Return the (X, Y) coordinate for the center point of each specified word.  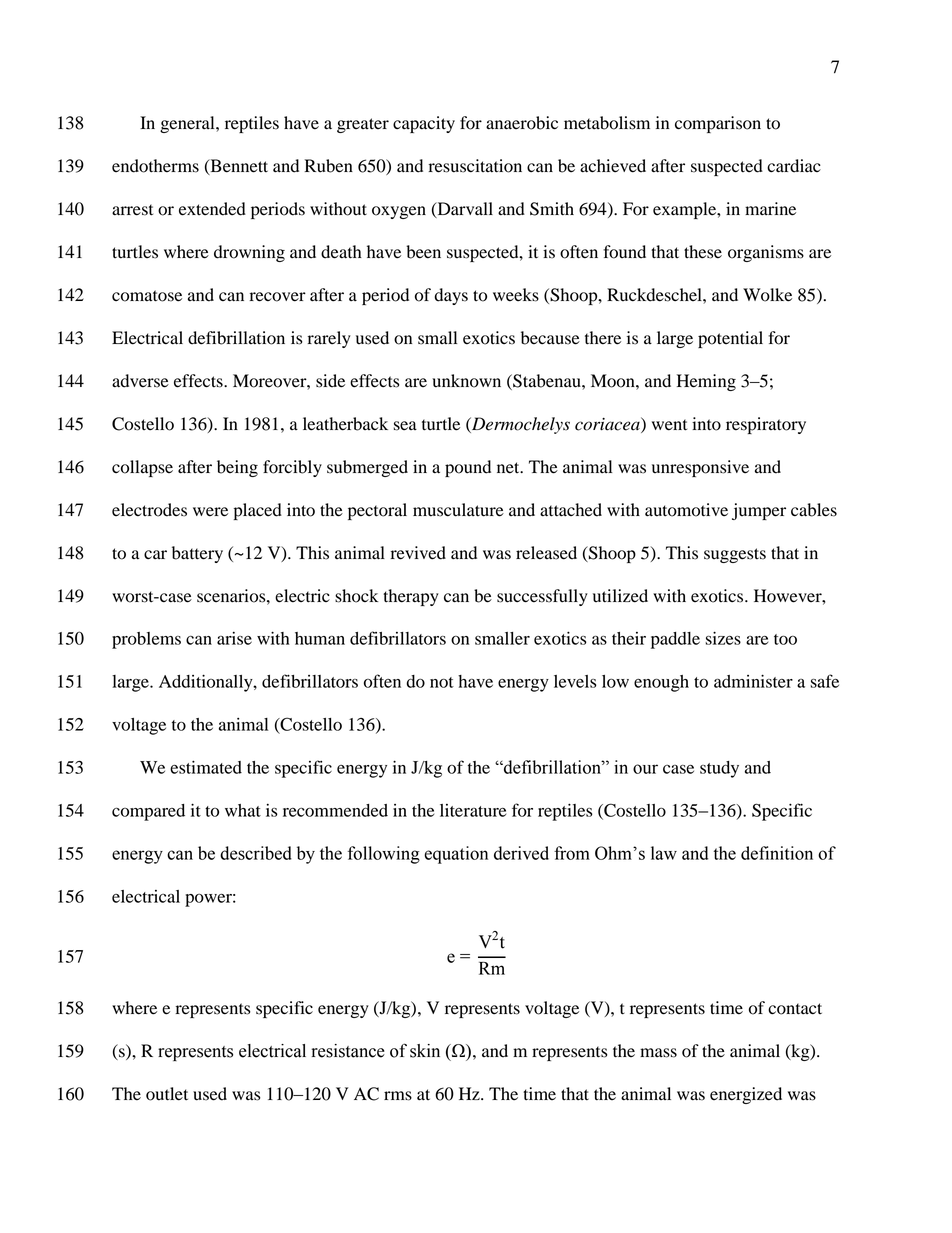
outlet (167, 1094)
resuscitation (475, 166)
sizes (723, 638)
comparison (718, 124)
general (188, 124)
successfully (542, 597)
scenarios (232, 596)
